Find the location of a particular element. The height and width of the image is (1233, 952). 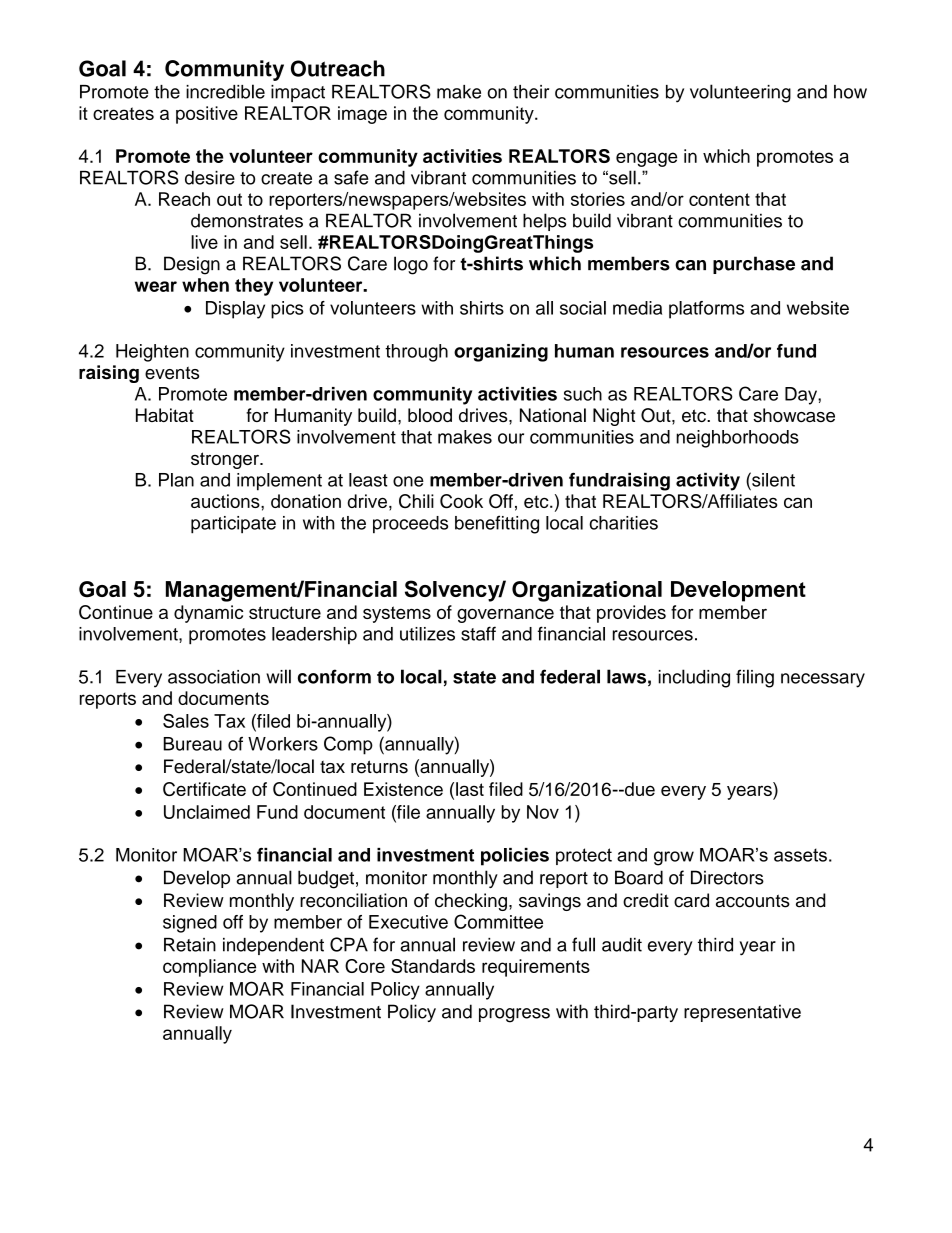

benefitting is located at coordinates (497, 524).
